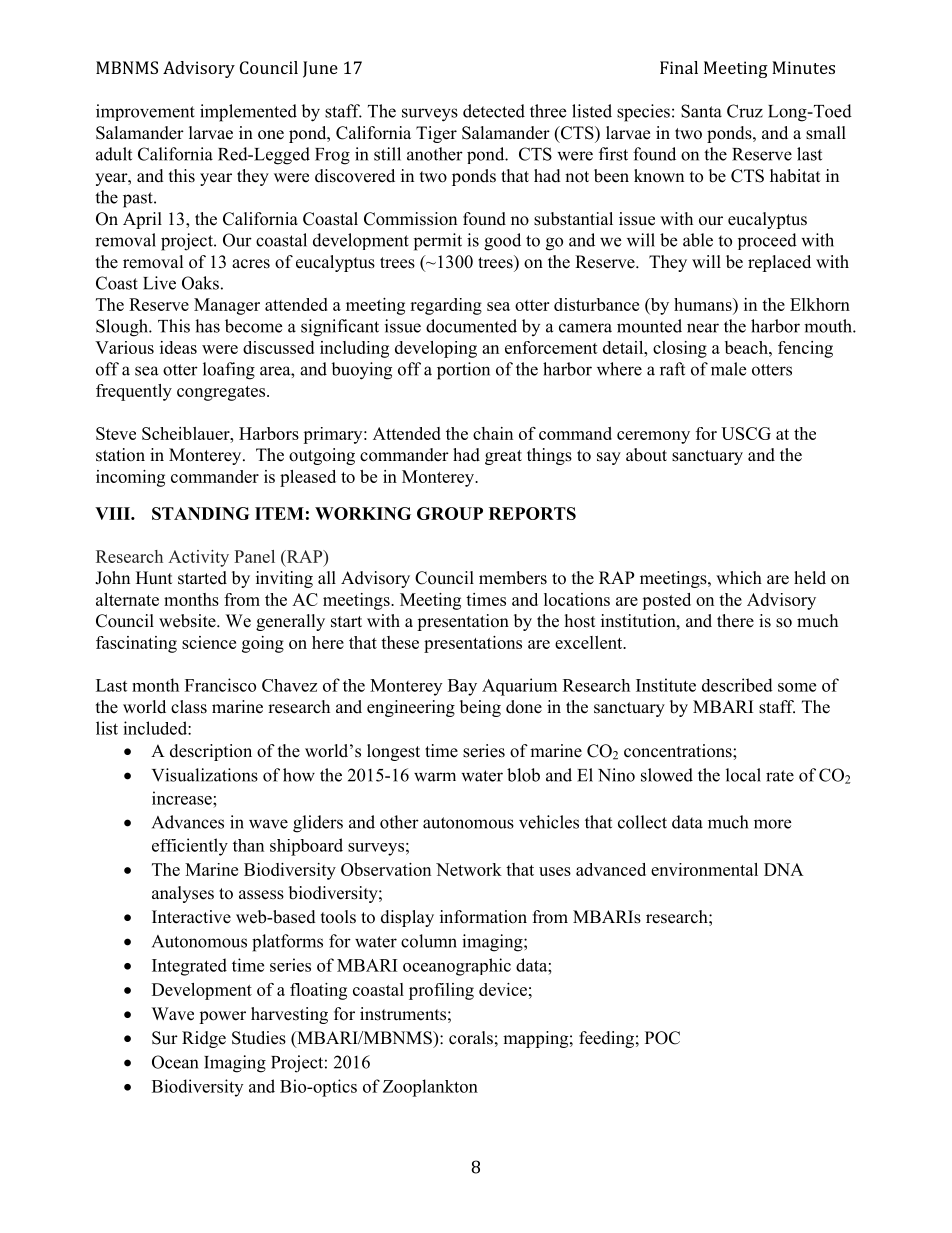  What do you see at coordinates (204, 1039) in the screenshot?
I see `Ridge` at bounding box center [204, 1039].
